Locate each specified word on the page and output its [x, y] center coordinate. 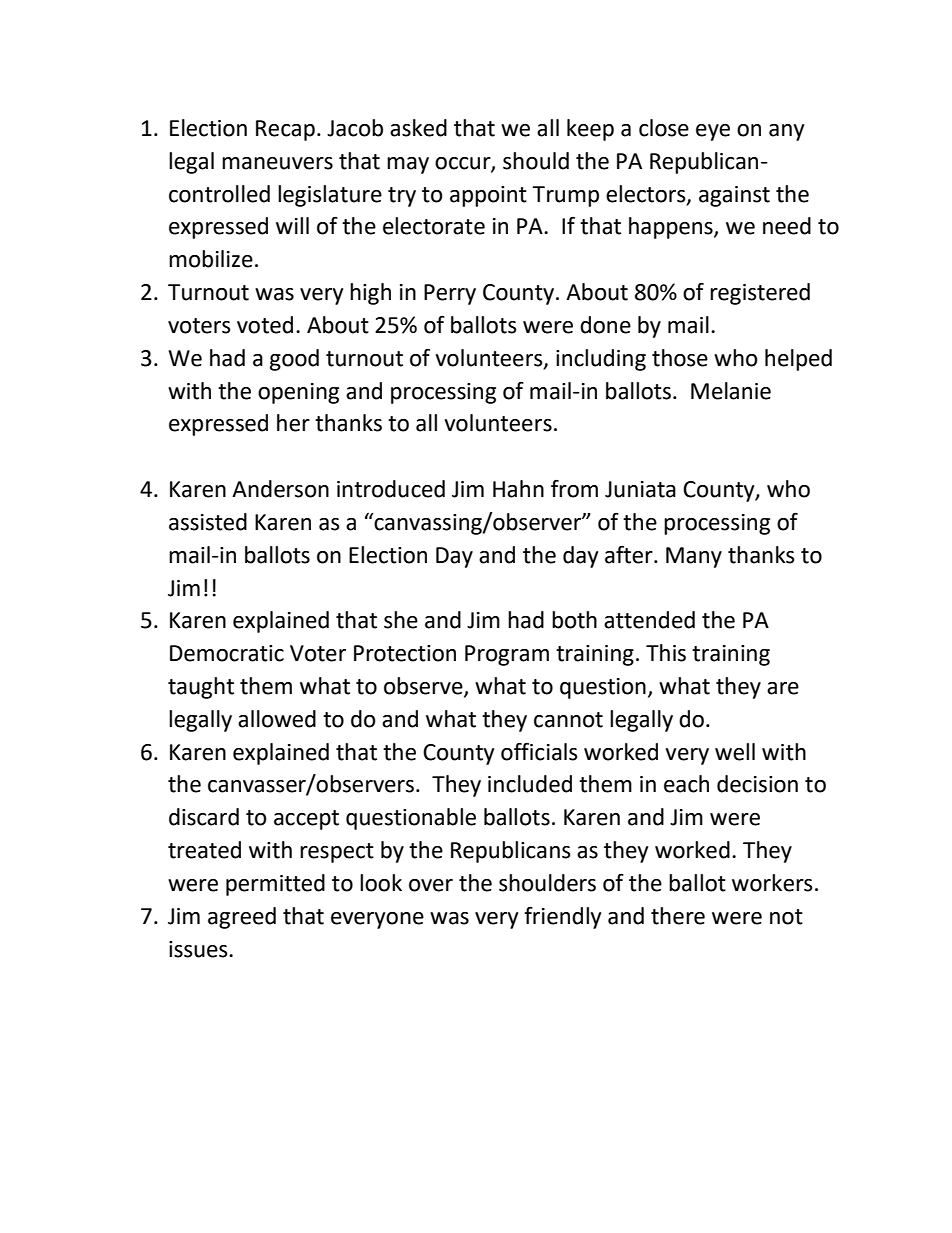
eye [713, 132]
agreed [242, 918]
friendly [562, 918]
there [678, 916]
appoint [488, 196]
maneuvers [277, 163]
